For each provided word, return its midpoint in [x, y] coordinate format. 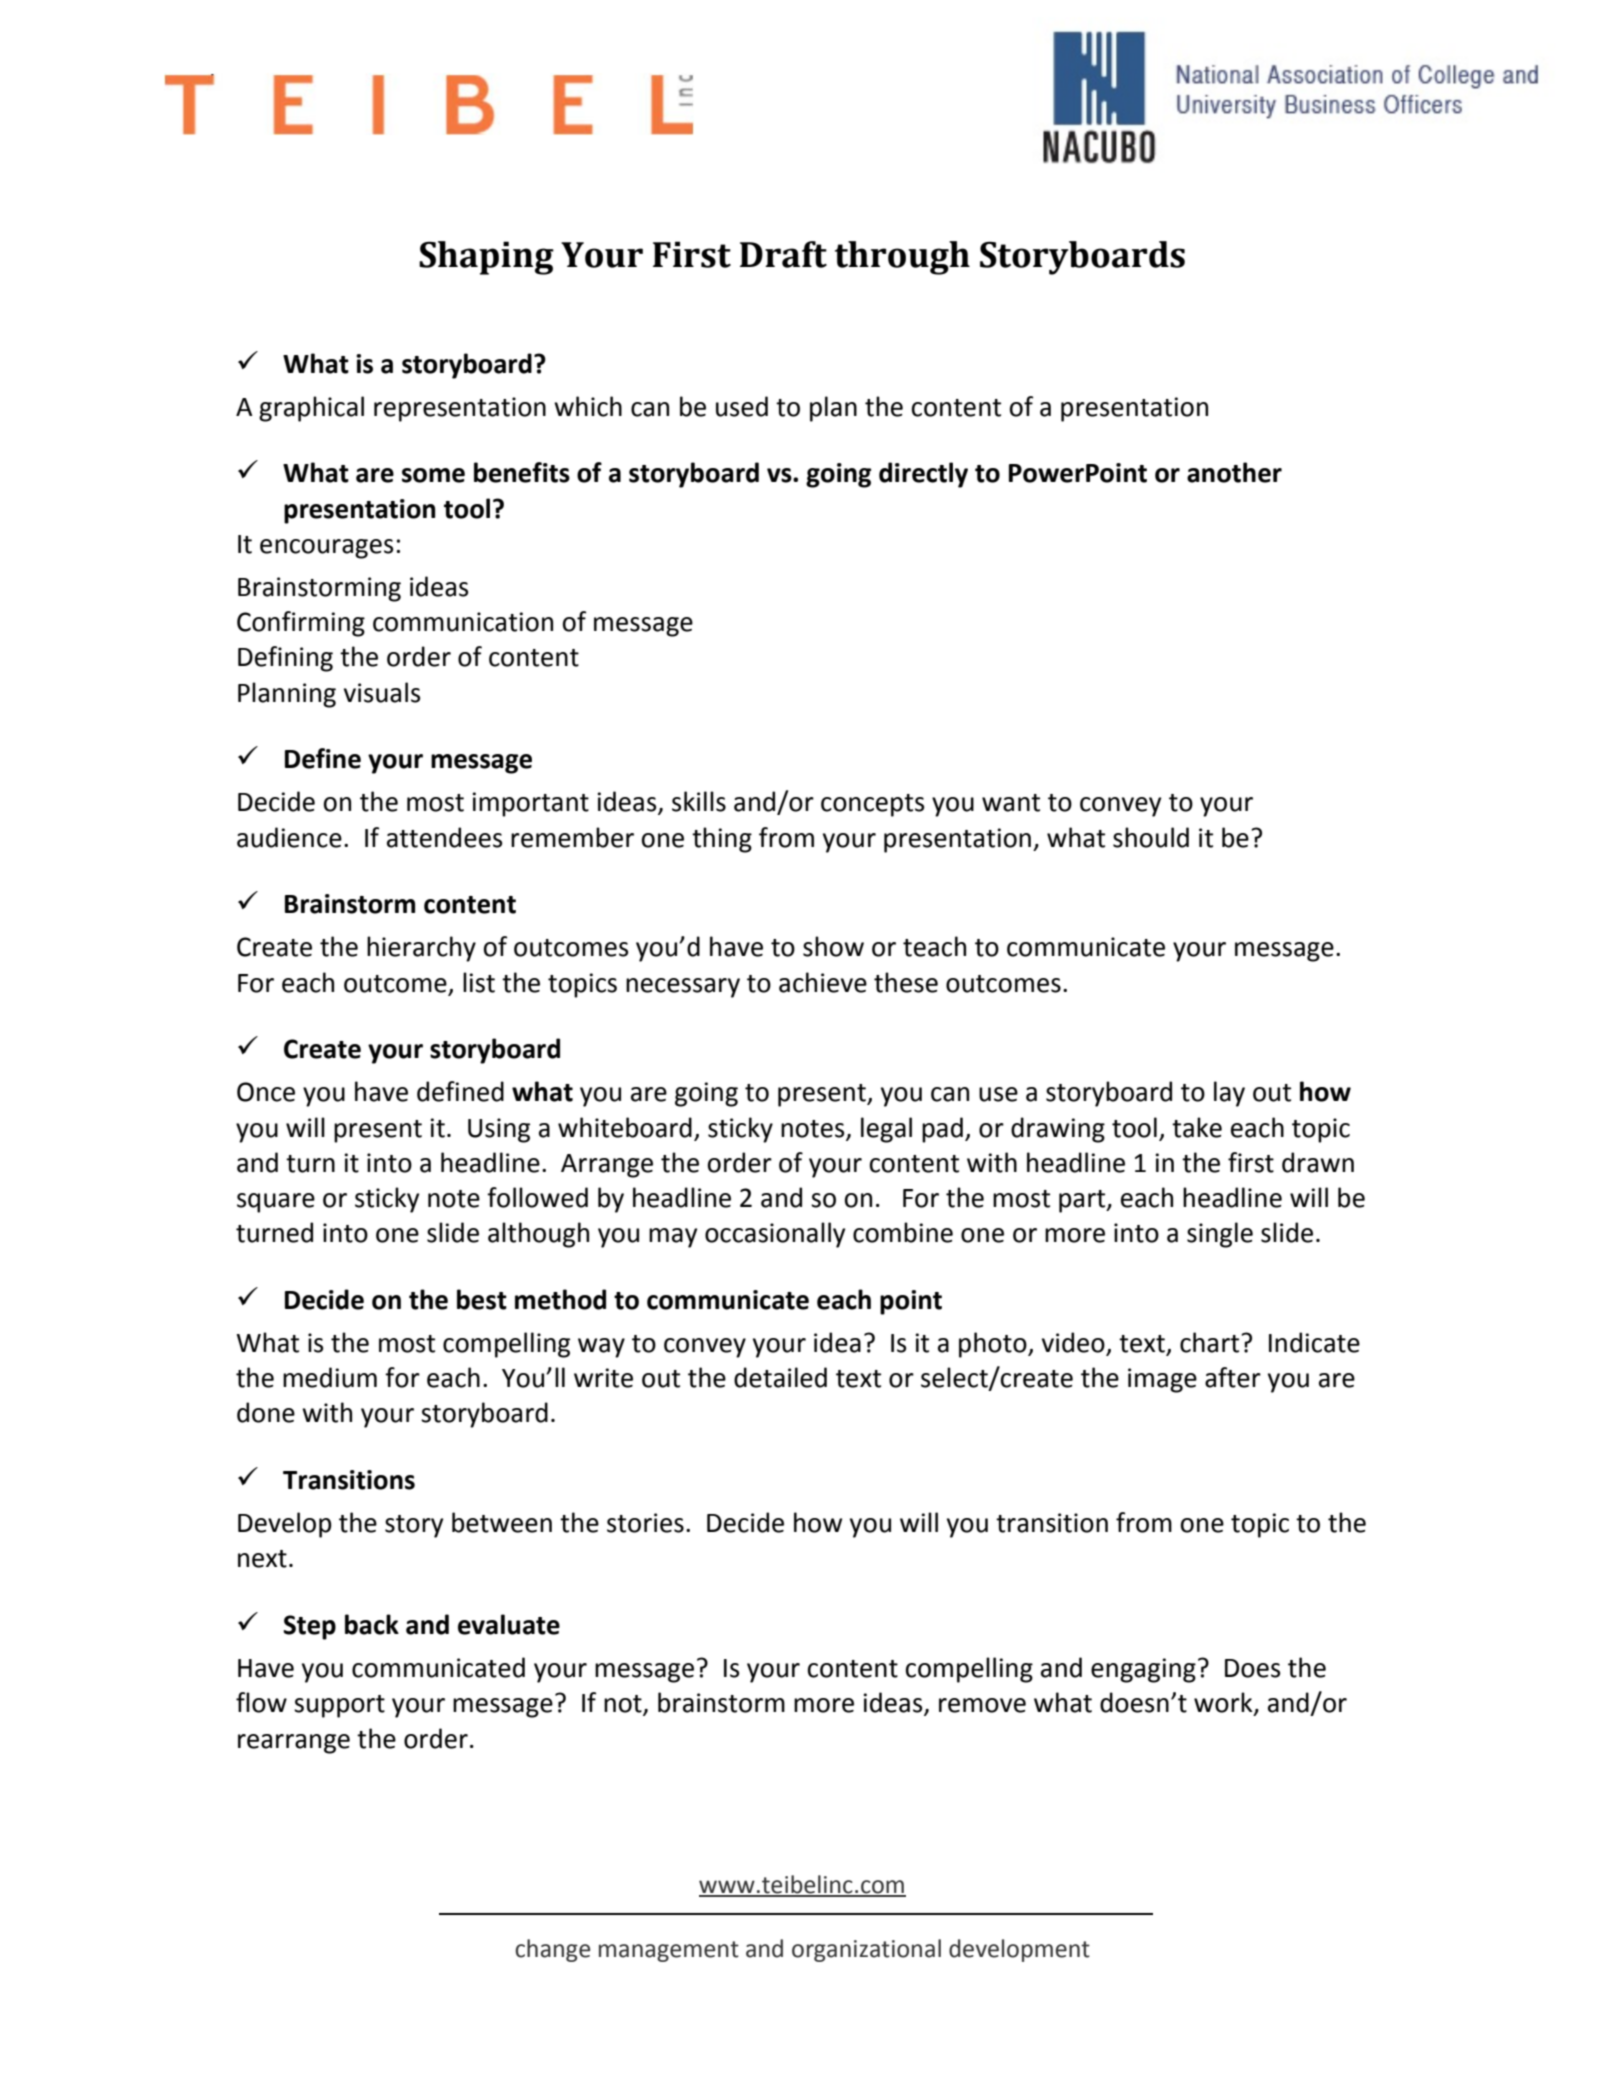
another [1234, 472]
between [502, 1522]
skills [699, 801]
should [1151, 837]
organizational [866, 1950]
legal [886, 1130]
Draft [783, 254]
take [1197, 1127]
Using [499, 1130]
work [1224, 1703]
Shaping [486, 258]
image [1162, 1380]
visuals [382, 692]
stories [645, 1523]
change [552, 1950]
